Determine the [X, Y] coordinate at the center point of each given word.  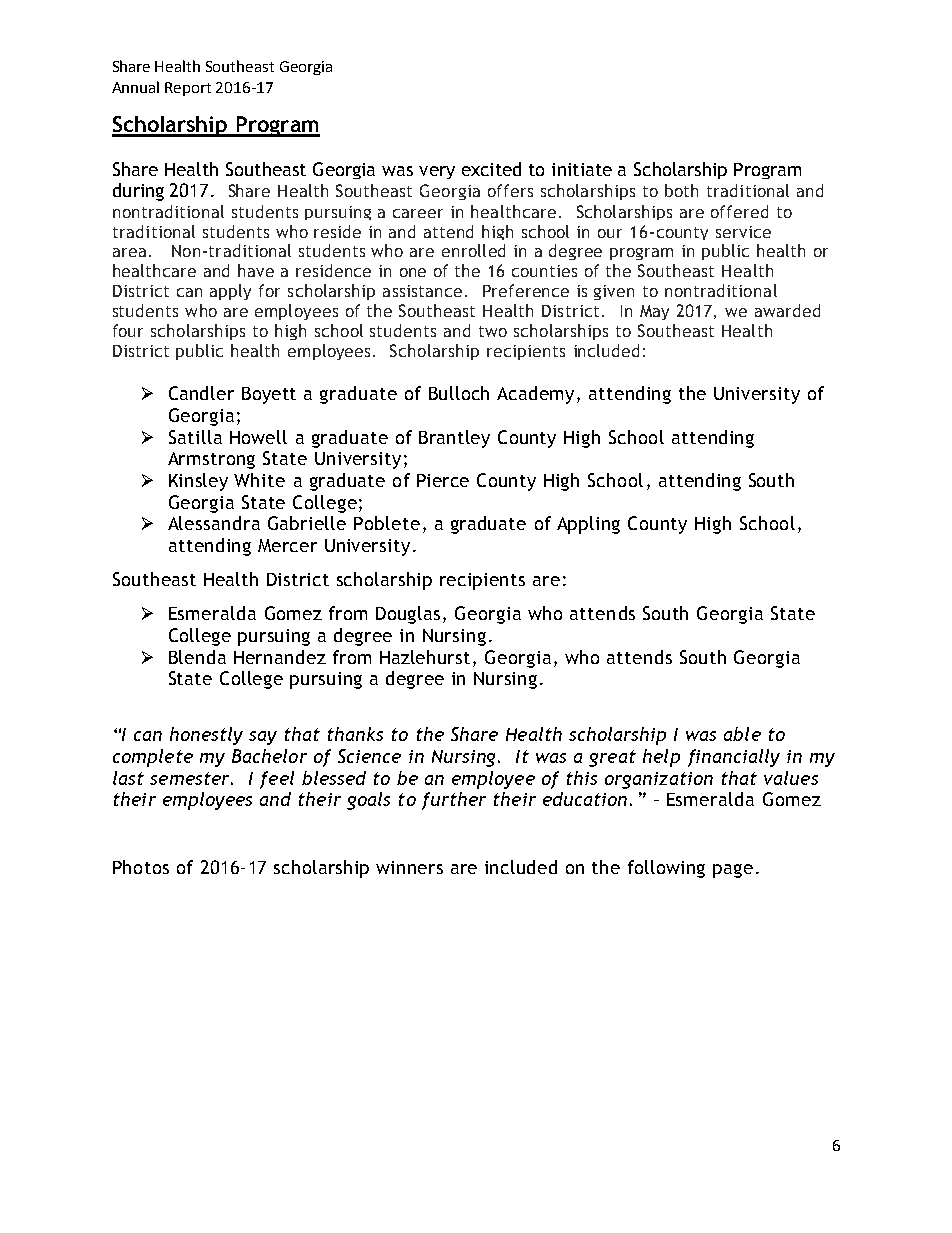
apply [230, 292]
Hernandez [280, 657]
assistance [422, 291]
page [733, 871]
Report [188, 89]
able [742, 734]
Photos [141, 867]
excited [491, 169]
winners [409, 867]
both [681, 190]
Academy [537, 395]
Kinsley [198, 482]
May [654, 312]
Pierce [443, 480]
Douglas [410, 615]
